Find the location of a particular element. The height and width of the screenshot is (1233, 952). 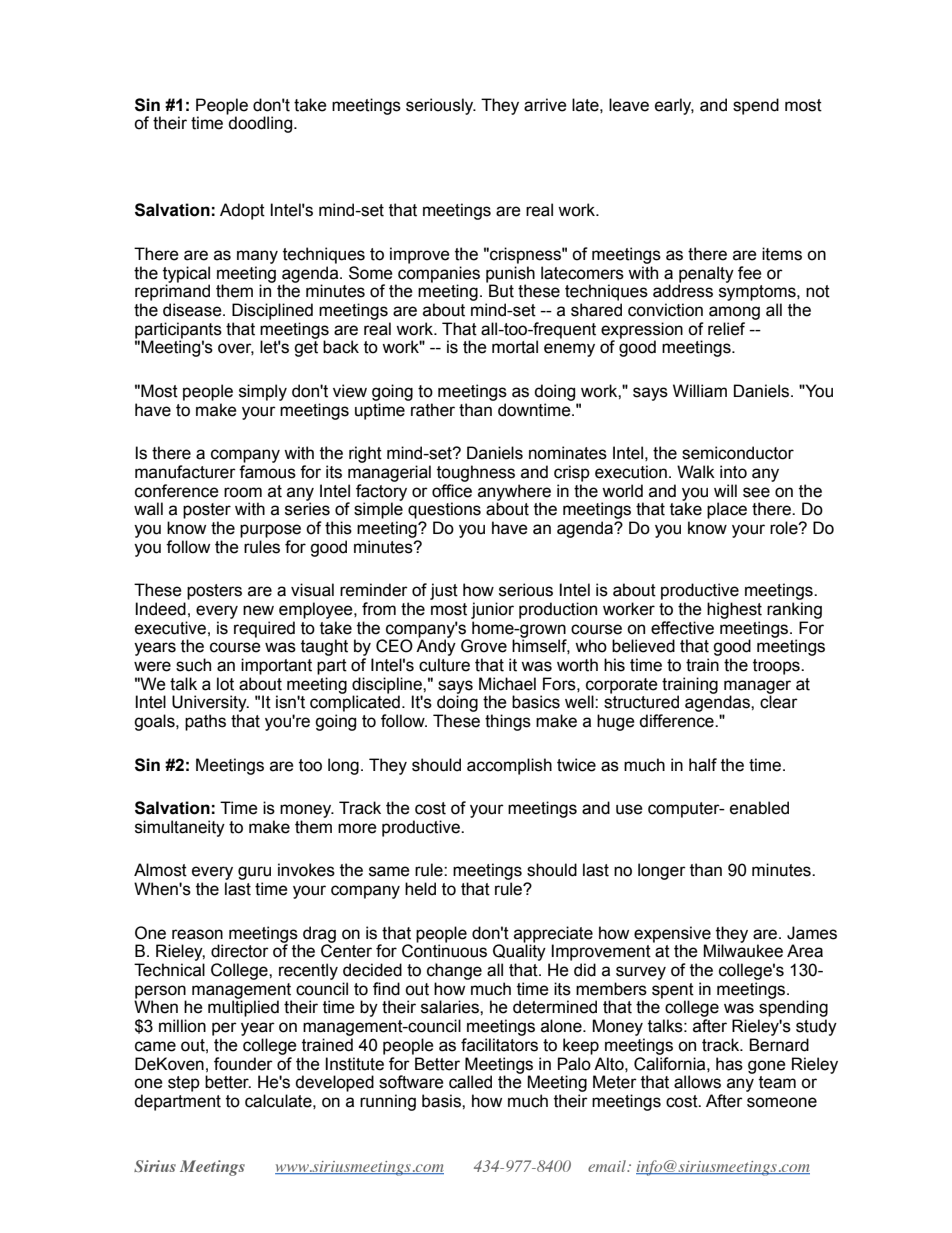

into is located at coordinates (733, 472).
